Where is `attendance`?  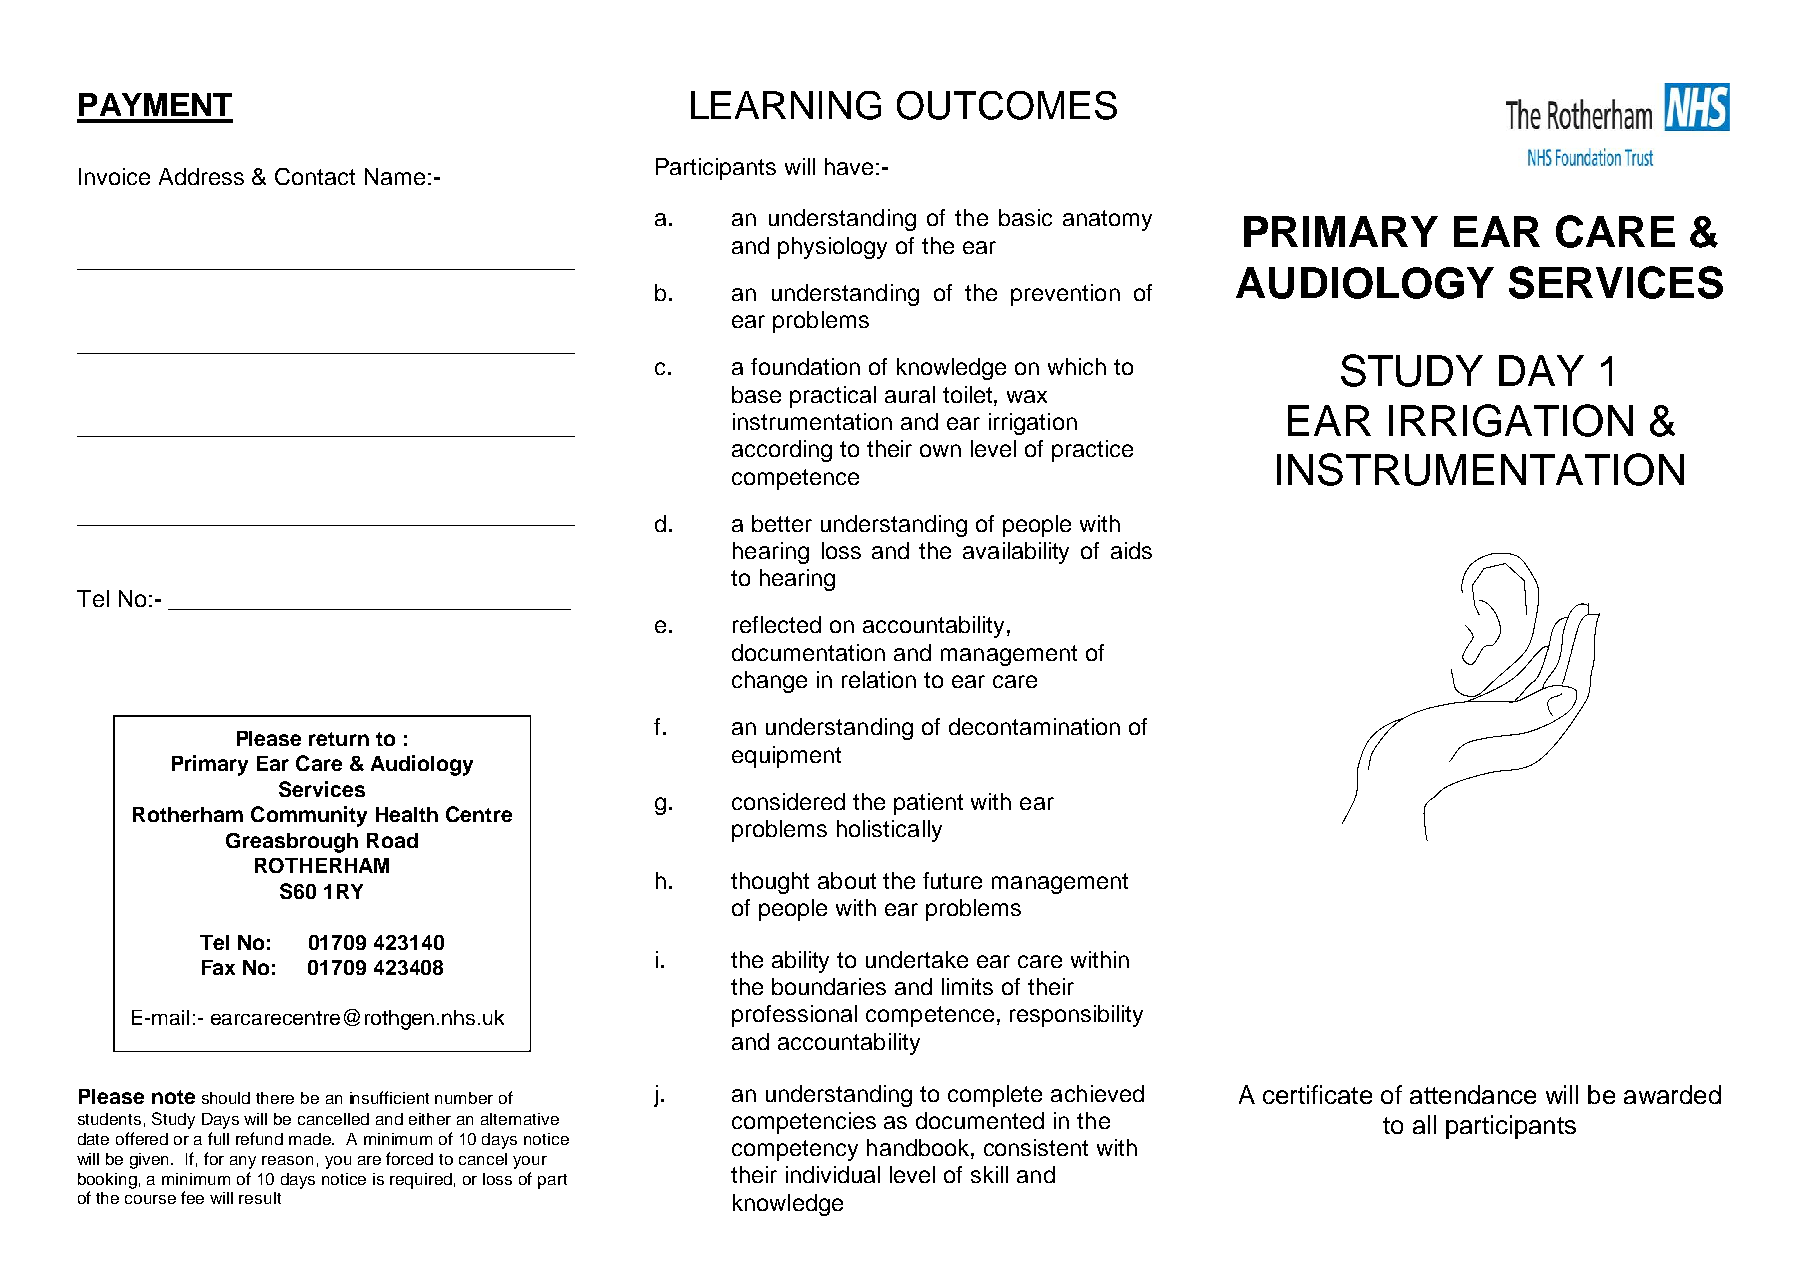
attendance is located at coordinates (1473, 1094).
